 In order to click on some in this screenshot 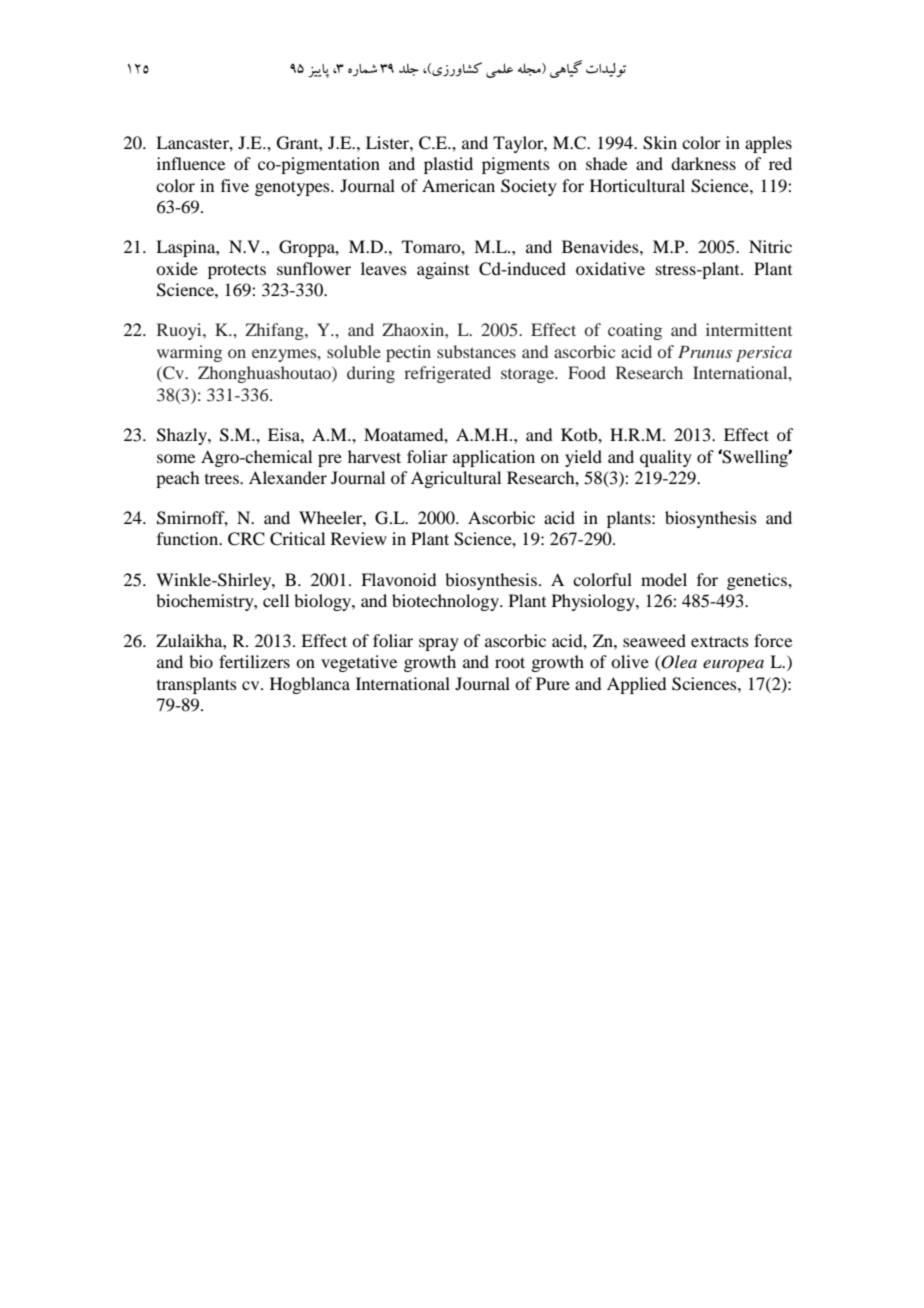, I will do `click(176, 458)`.
